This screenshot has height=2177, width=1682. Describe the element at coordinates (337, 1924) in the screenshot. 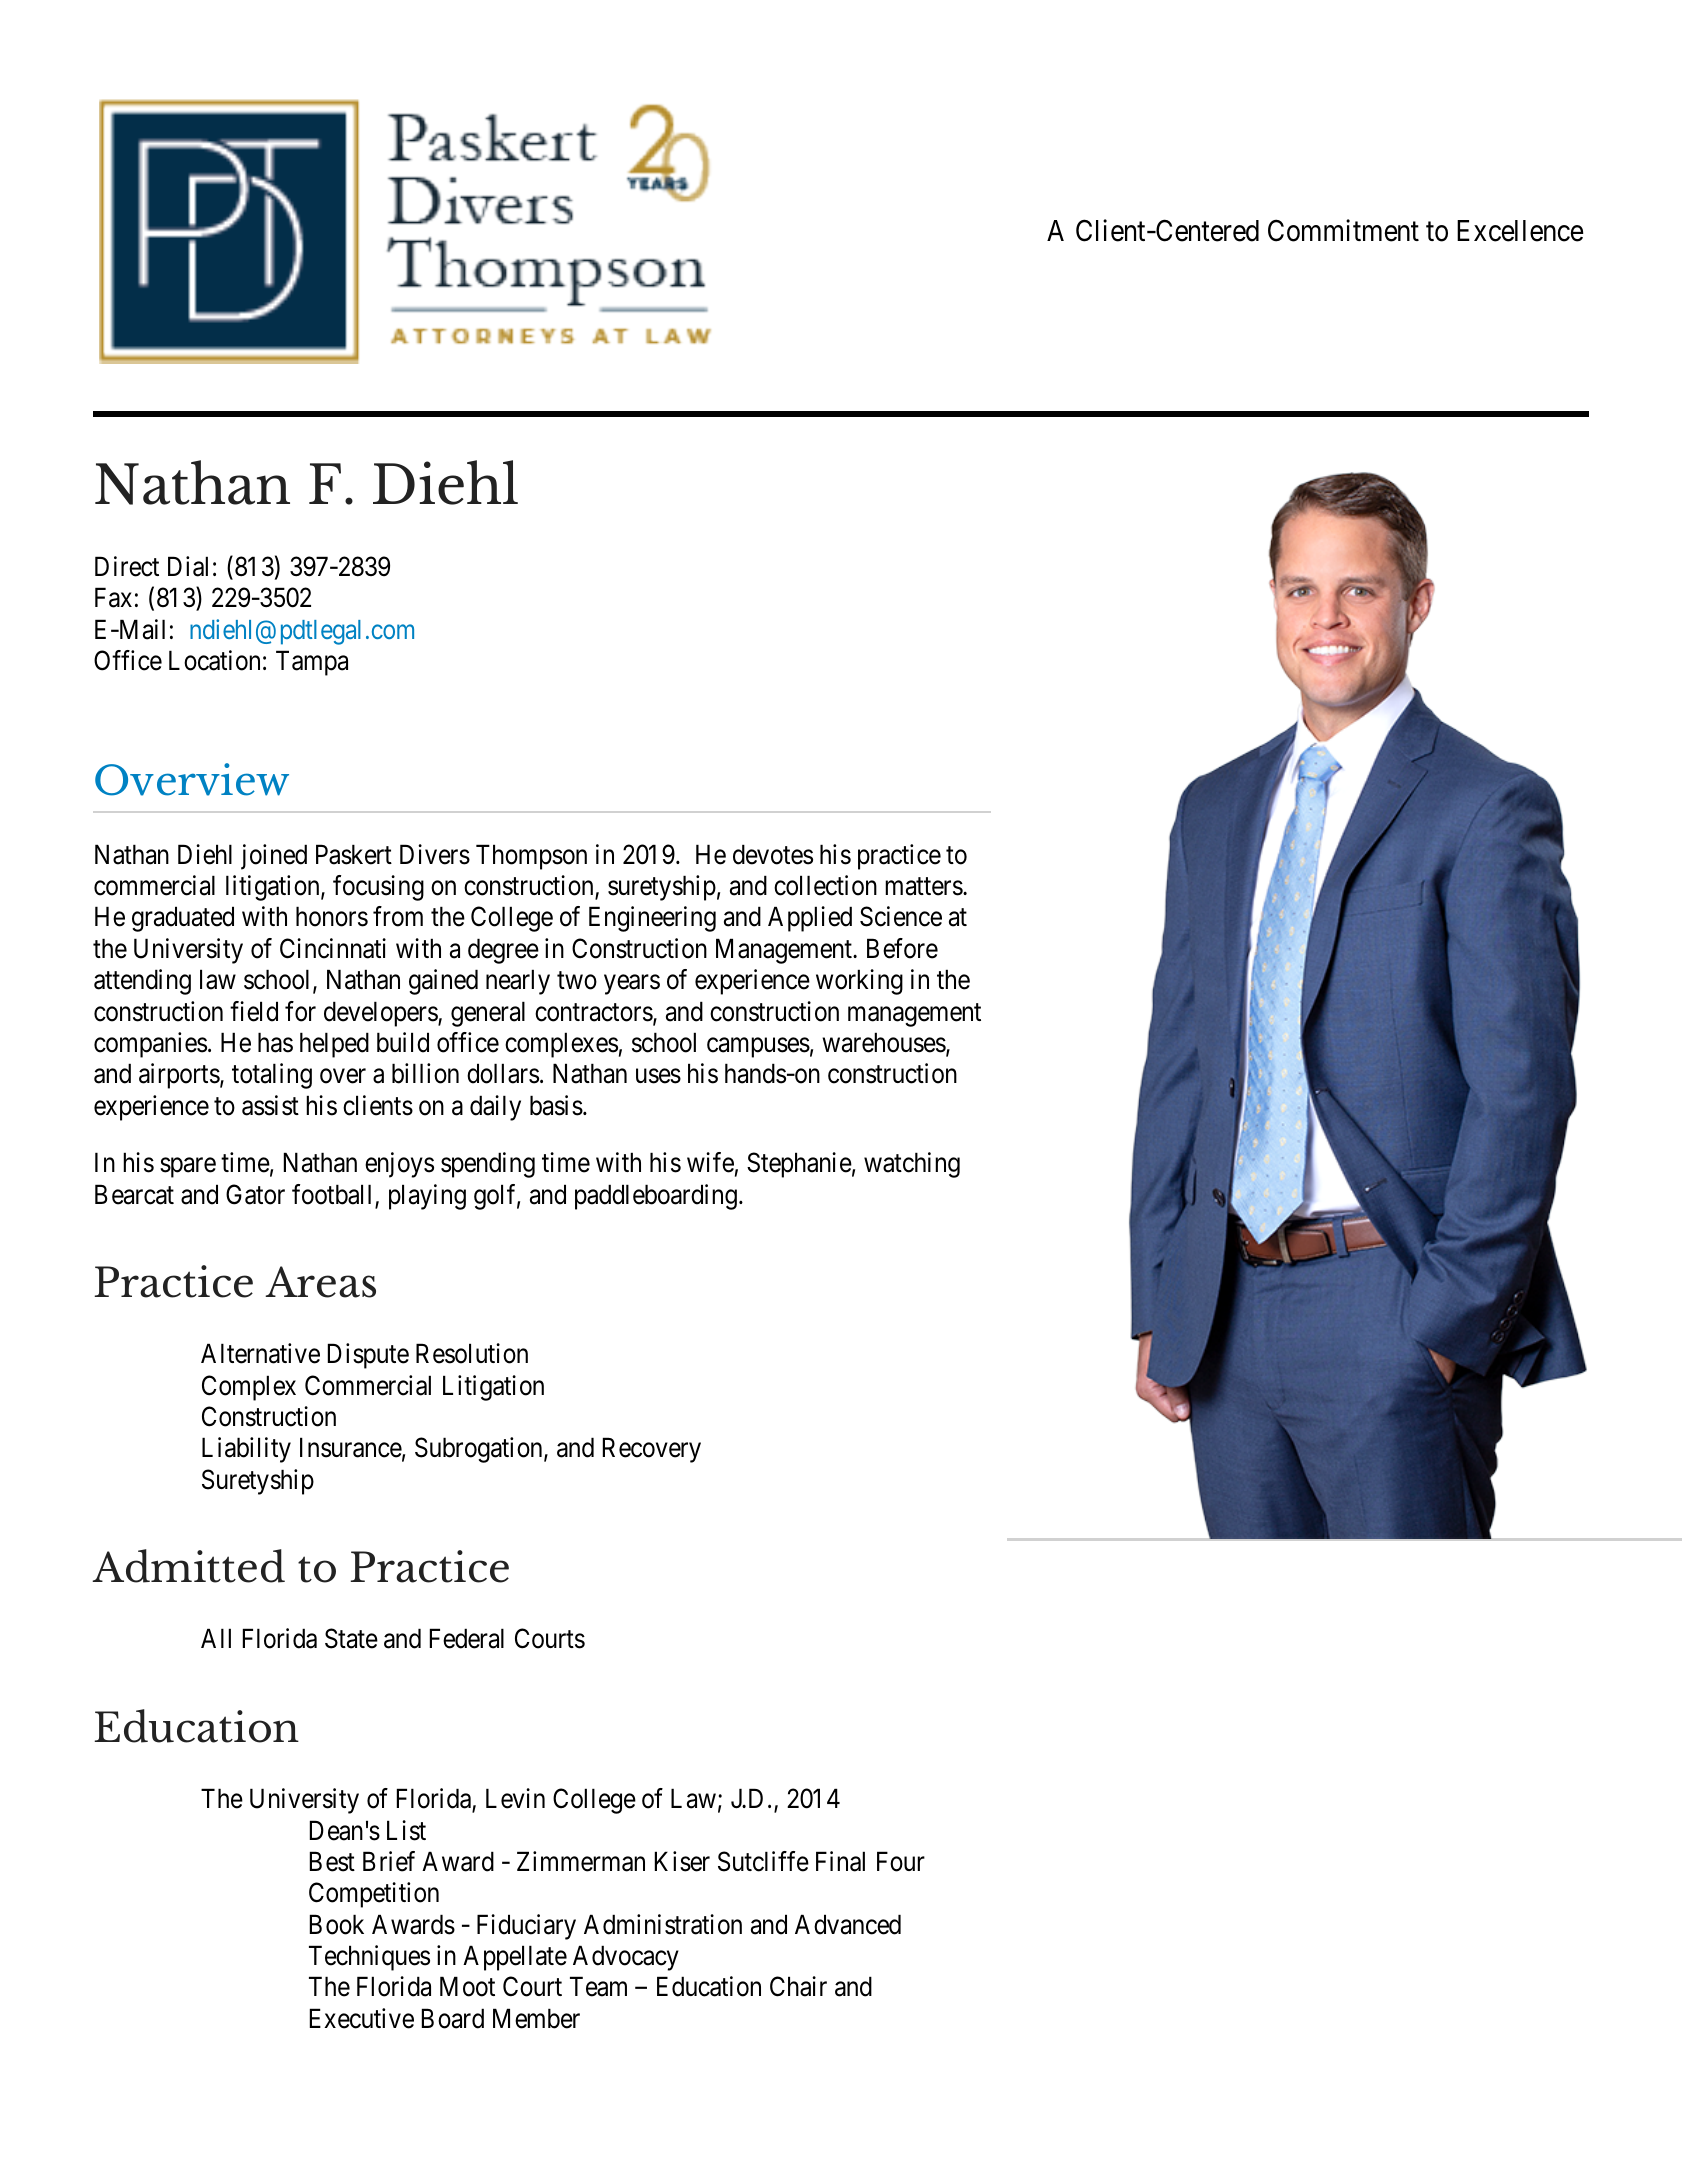

I see `Book` at that location.
